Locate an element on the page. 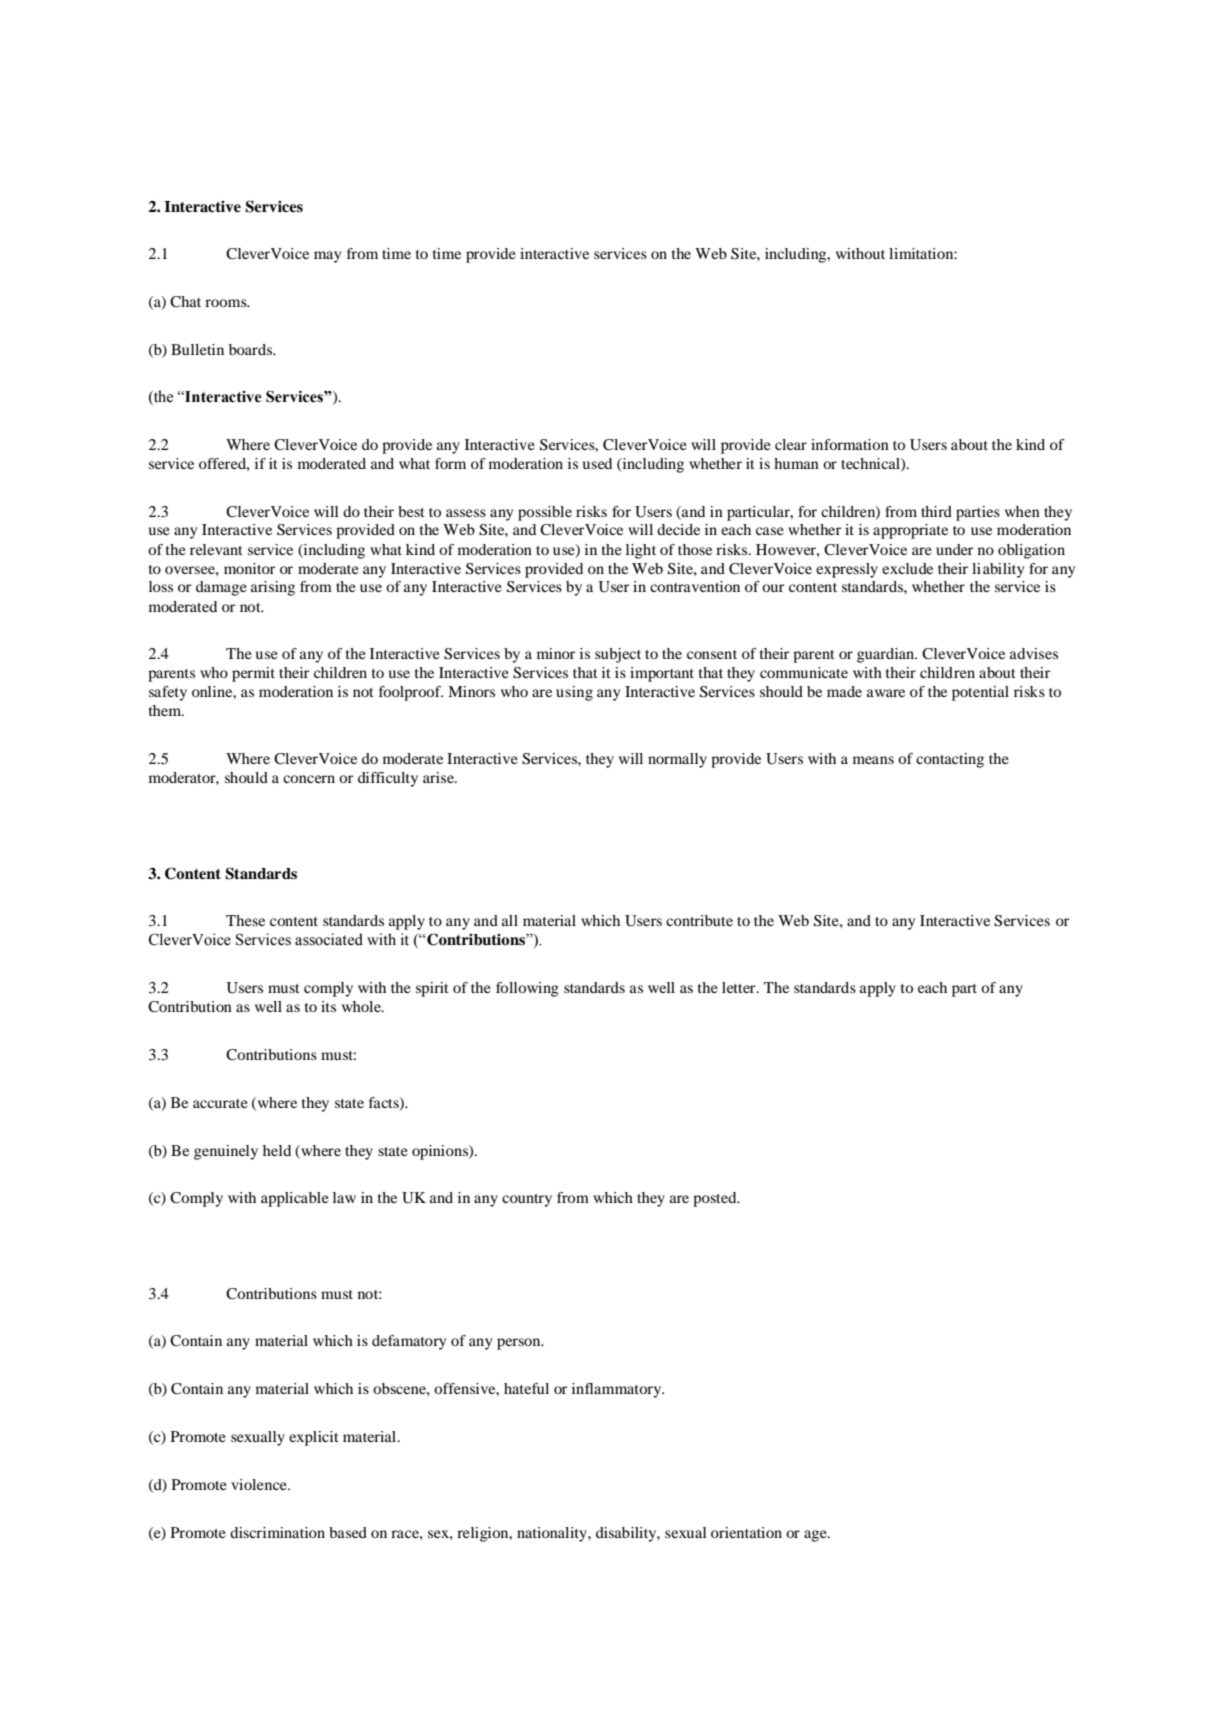 This document has height=1734, width=1226. These is located at coordinates (245, 920).
